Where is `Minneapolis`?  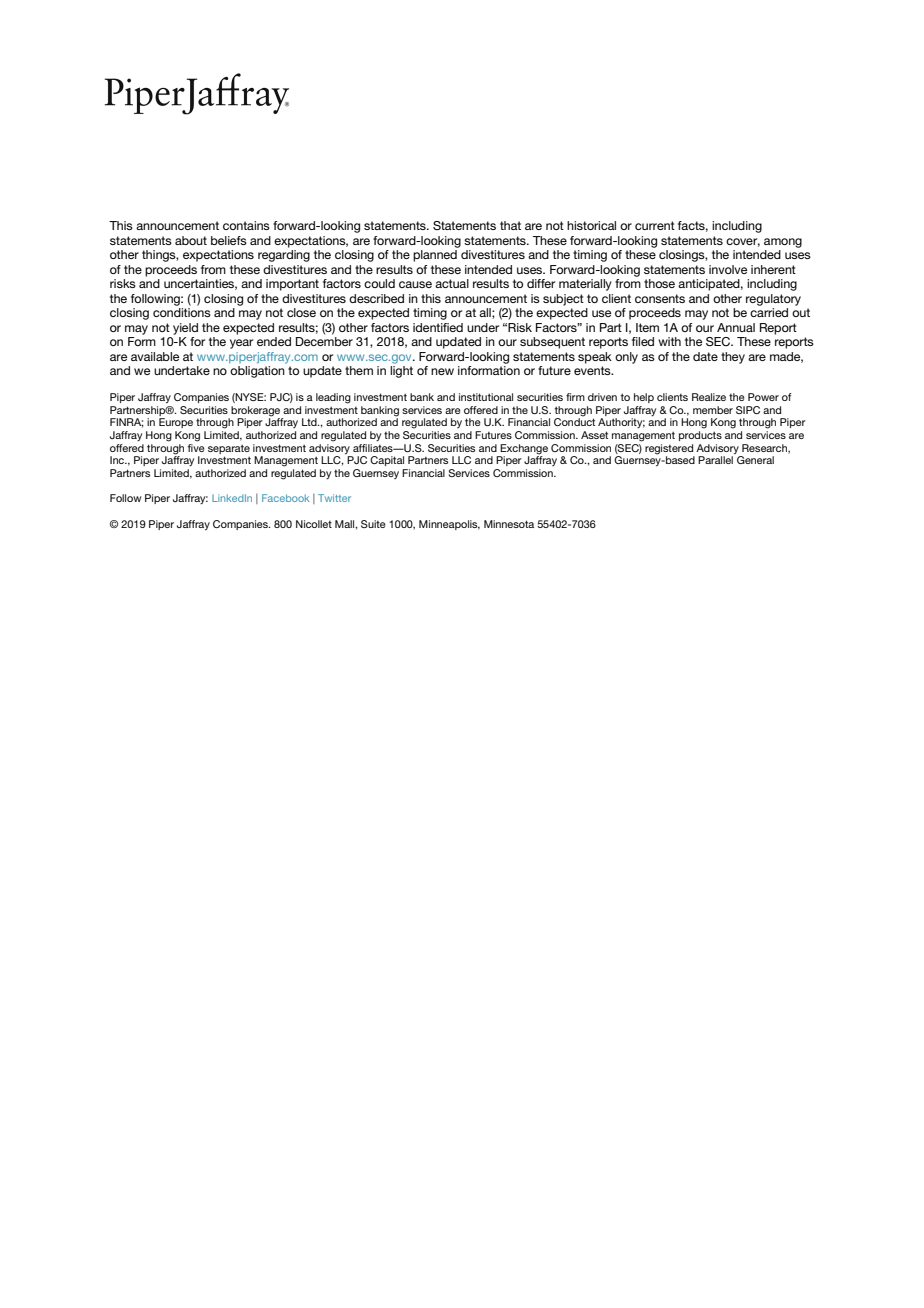 Minneapolis is located at coordinates (449, 525).
